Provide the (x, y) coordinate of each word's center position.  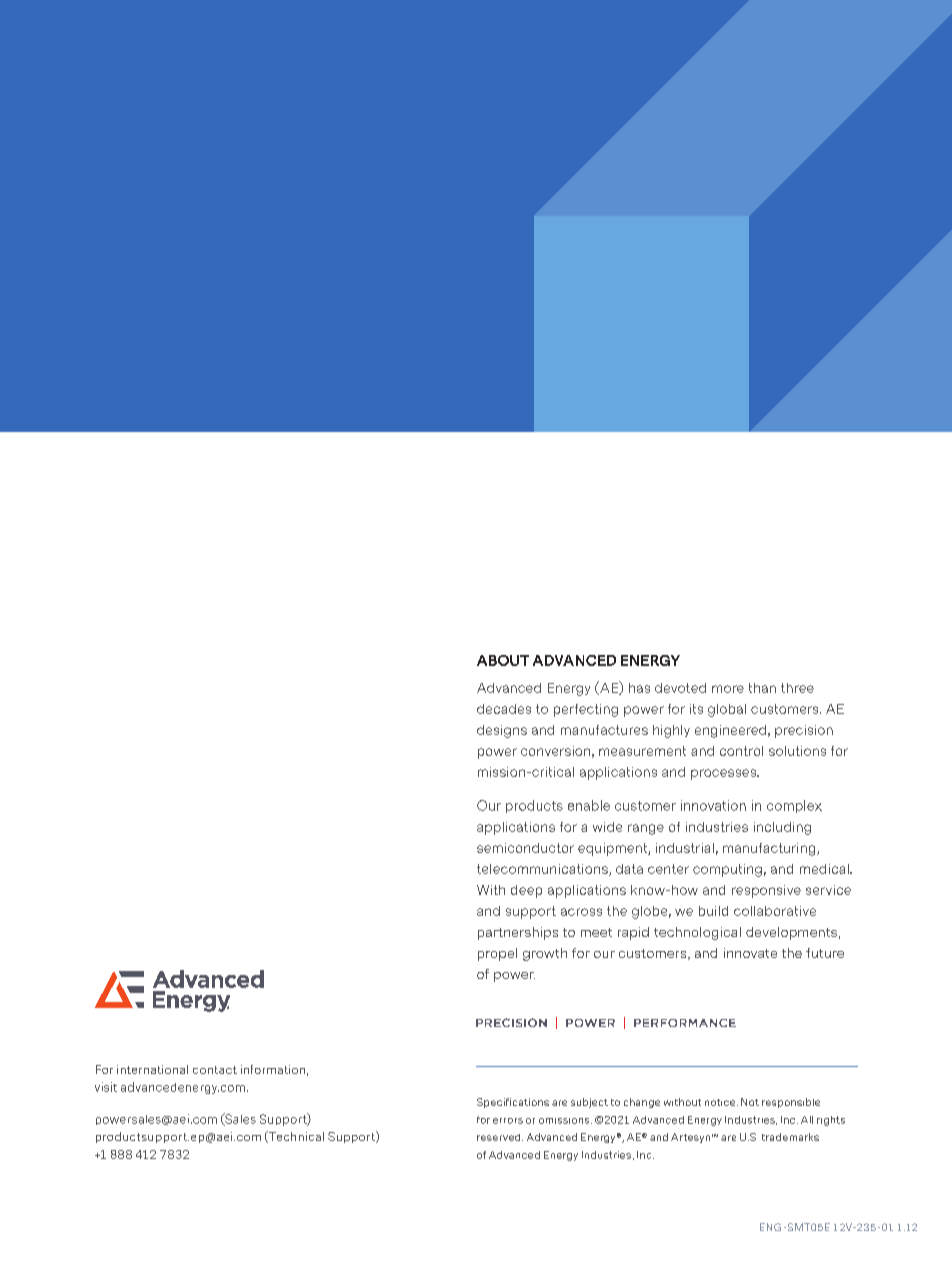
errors (508, 1121)
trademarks (790, 1137)
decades (504, 709)
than (762, 688)
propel (497, 954)
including (782, 828)
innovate (750, 953)
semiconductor (525, 848)
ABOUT (503, 660)
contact (215, 1070)
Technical (295, 1137)
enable (589, 805)
